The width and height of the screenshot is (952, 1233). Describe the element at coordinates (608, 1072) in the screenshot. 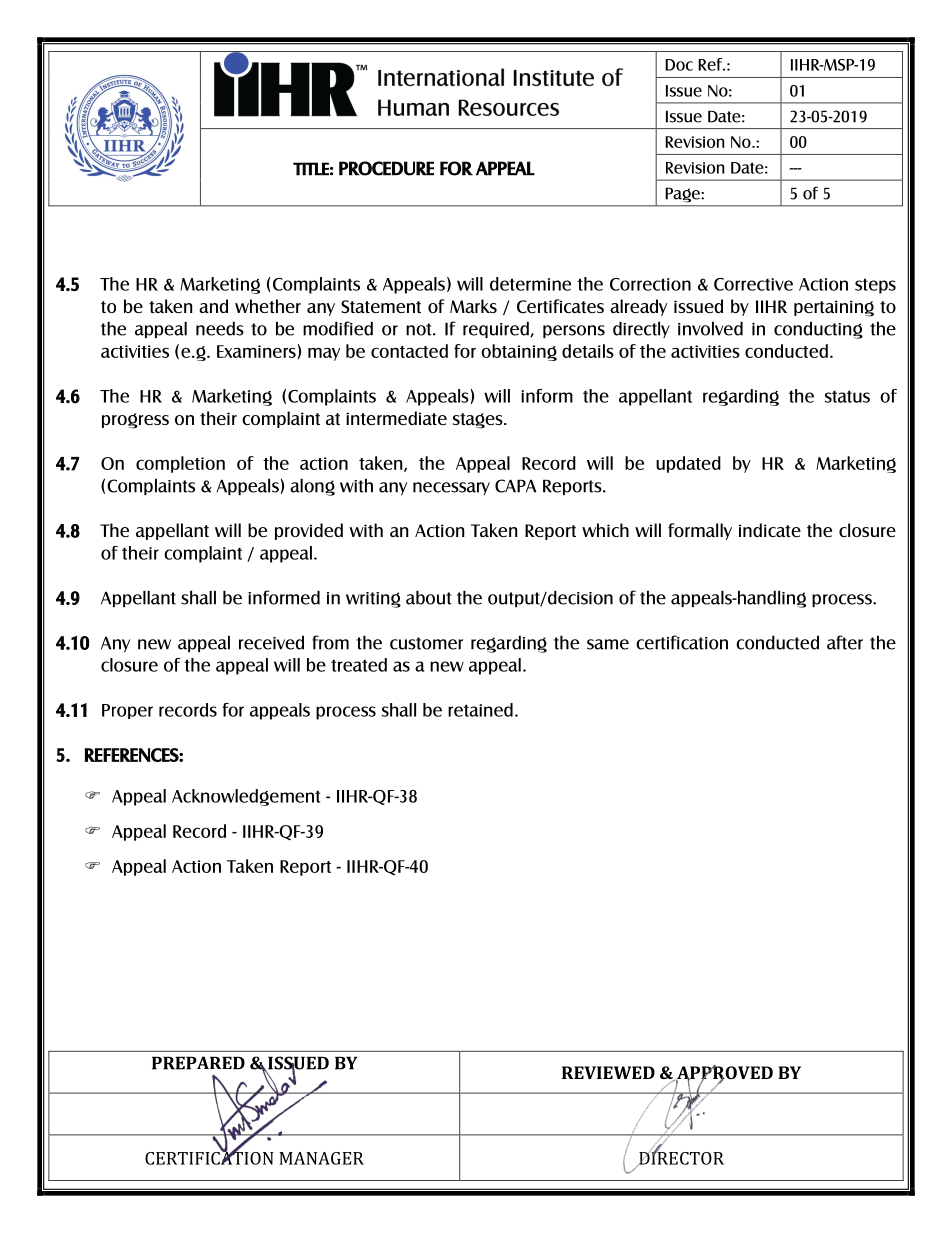

I see `REVIEWED` at that location.
